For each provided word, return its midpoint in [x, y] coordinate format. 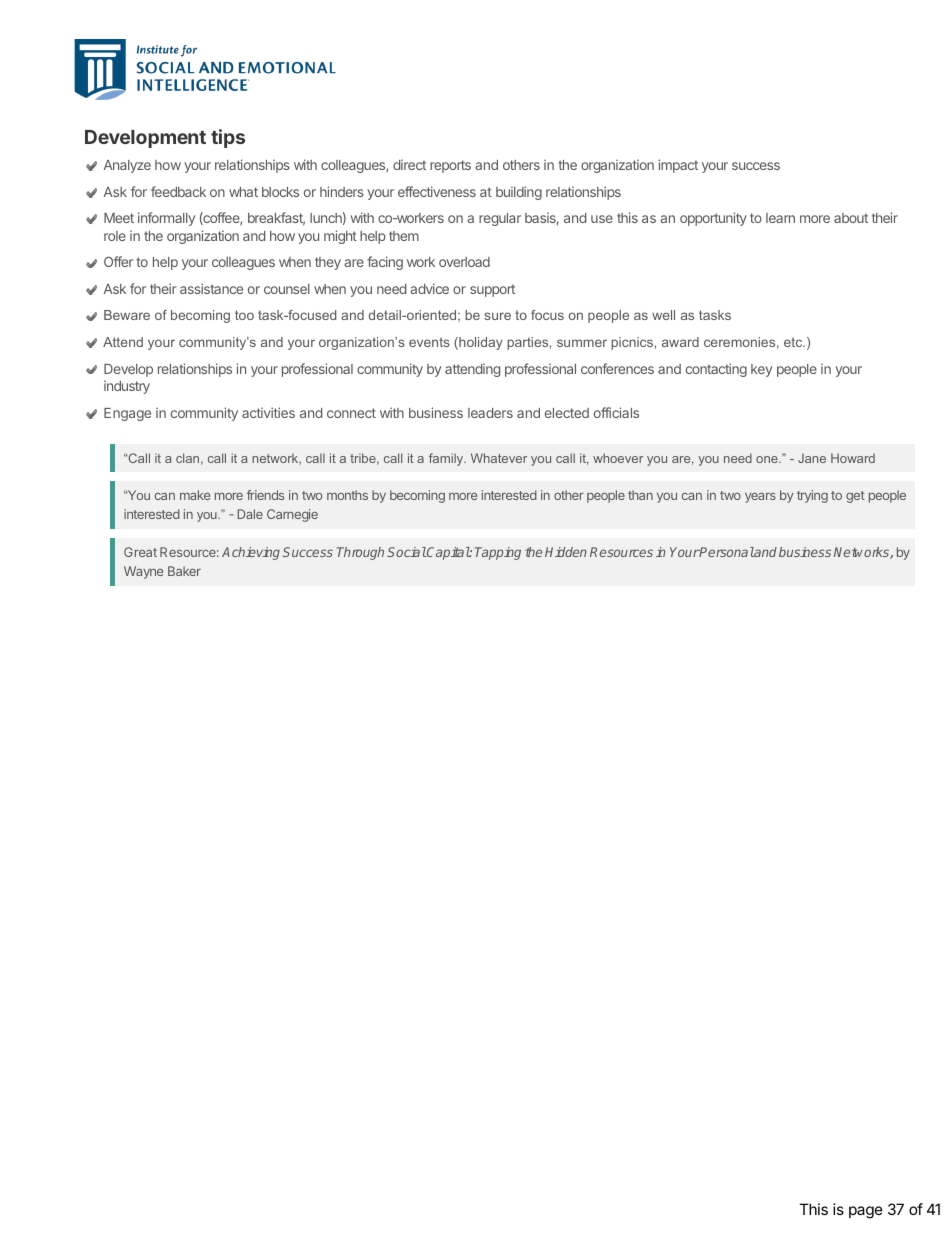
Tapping [498, 553]
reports [450, 166]
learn [780, 218]
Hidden [566, 552]
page [866, 1212]
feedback [178, 191]
